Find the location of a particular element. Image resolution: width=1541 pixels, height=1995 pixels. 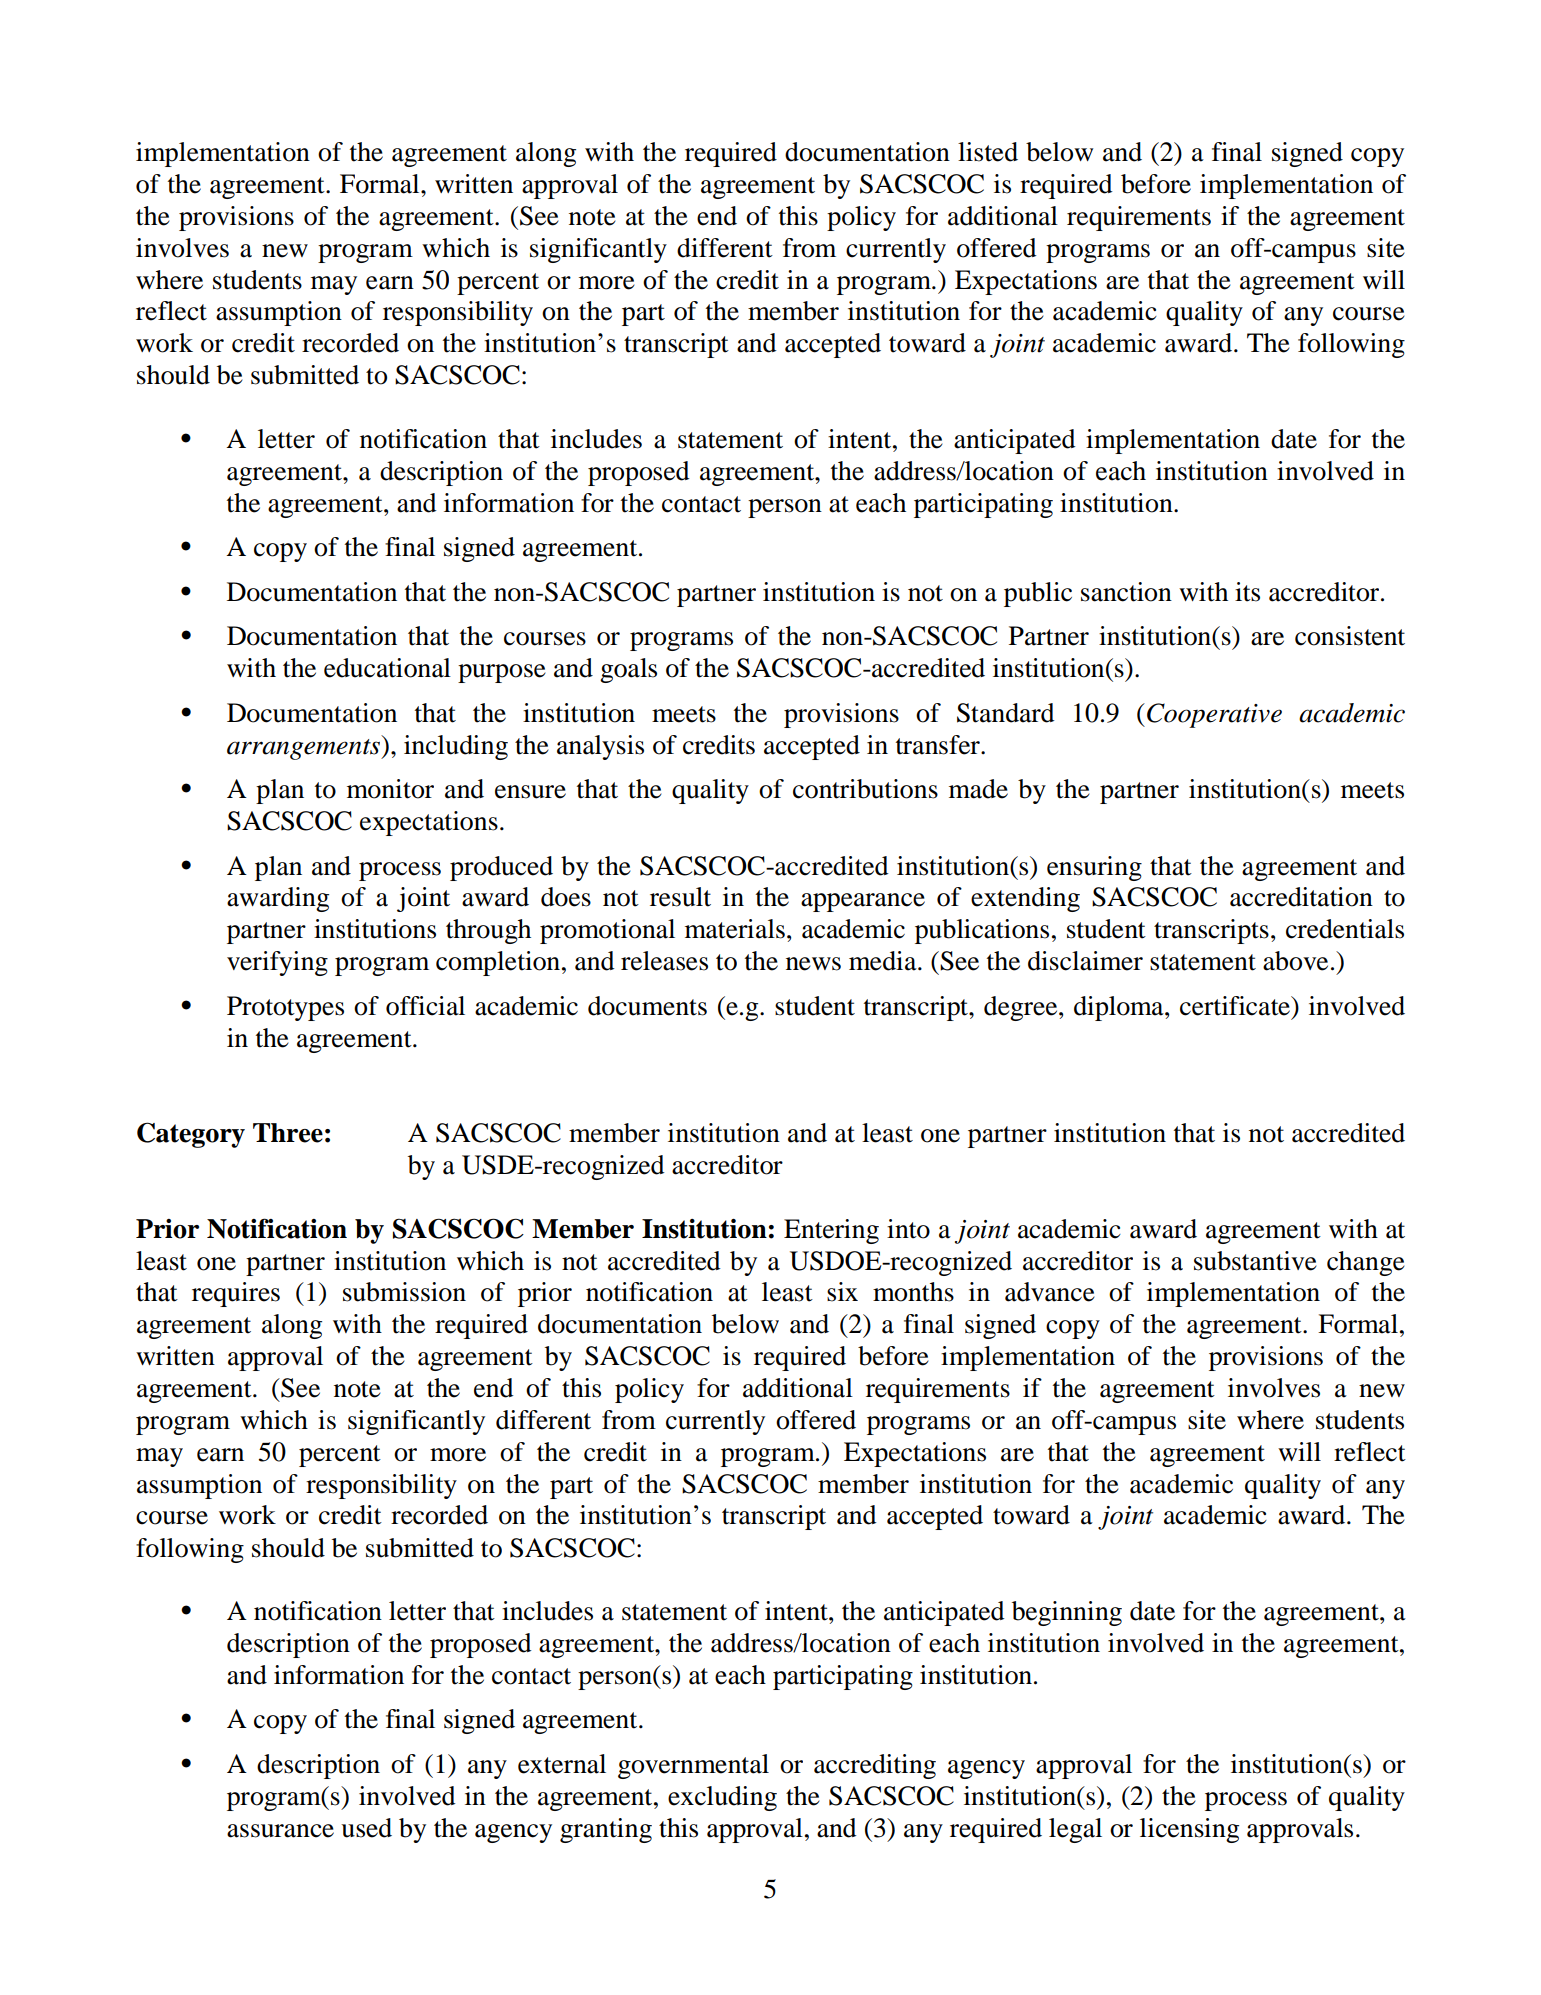

excluding is located at coordinates (722, 1798).
